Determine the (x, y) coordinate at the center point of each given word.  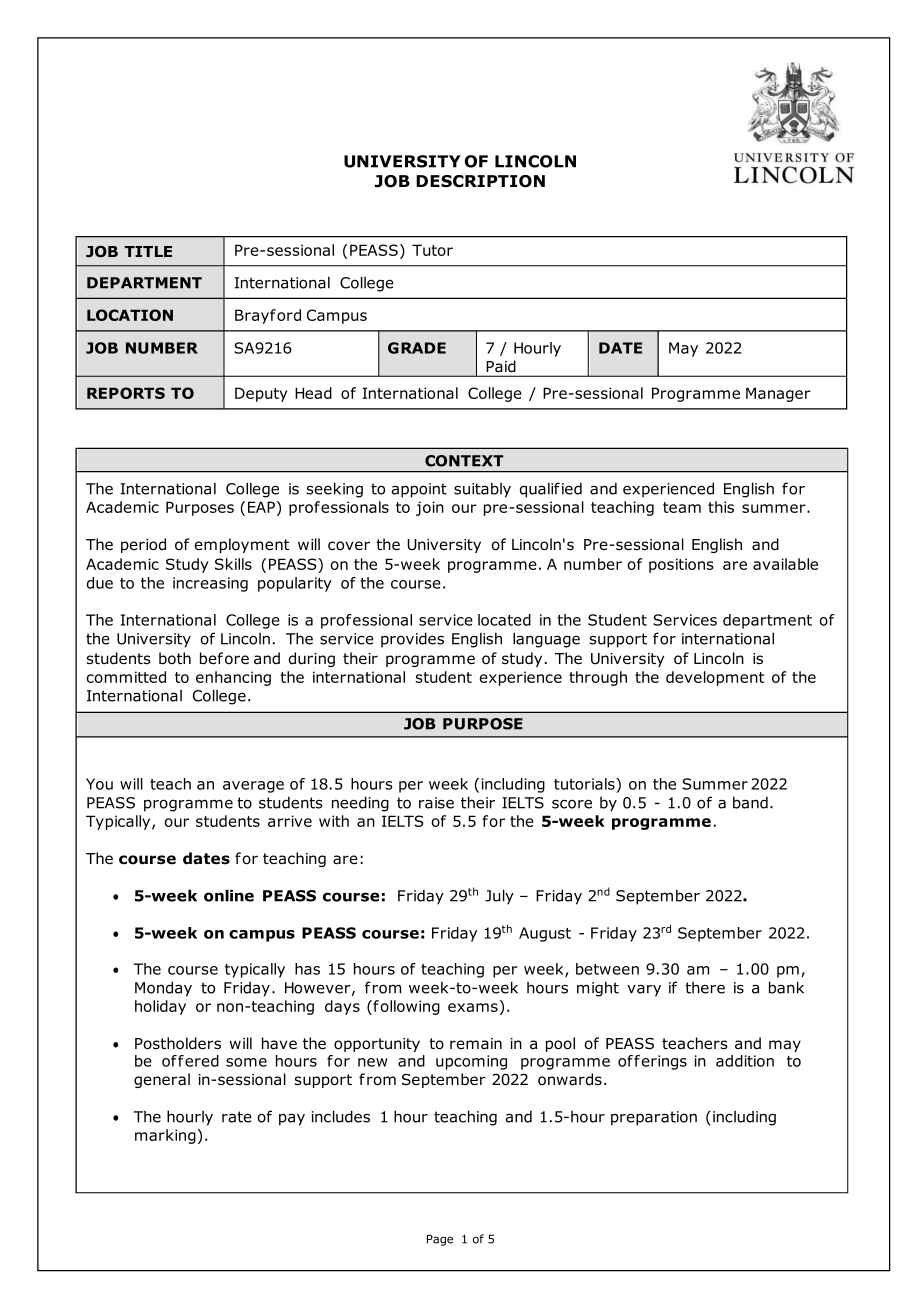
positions (681, 565)
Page (440, 1240)
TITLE (148, 251)
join (430, 508)
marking (165, 1136)
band (750, 802)
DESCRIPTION (480, 181)
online (229, 895)
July (499, 897)
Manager (778, 394)
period (143, 545)
